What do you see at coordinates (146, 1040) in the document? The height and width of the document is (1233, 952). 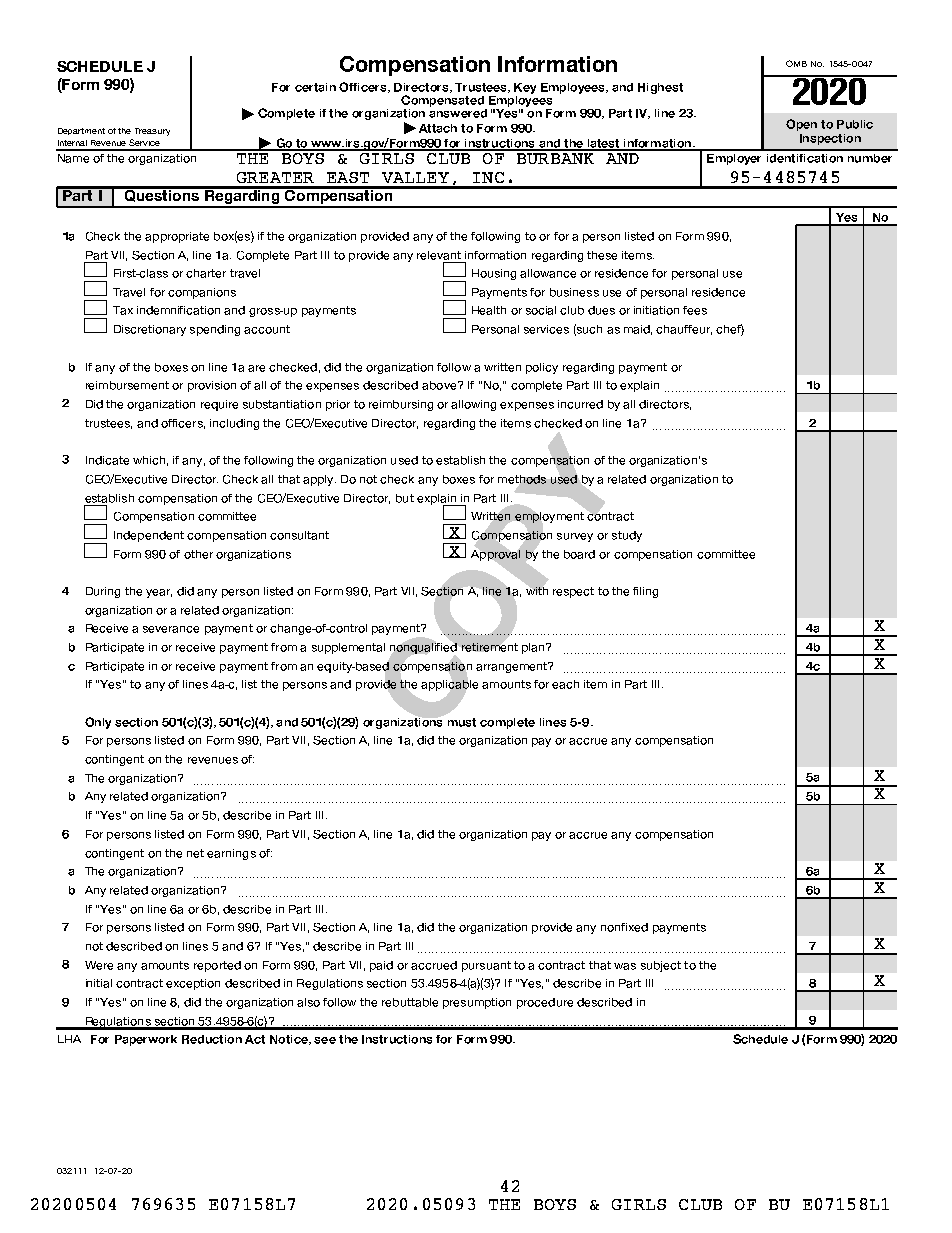 I see `Paperwork` at bounding box center [146, 1040].
